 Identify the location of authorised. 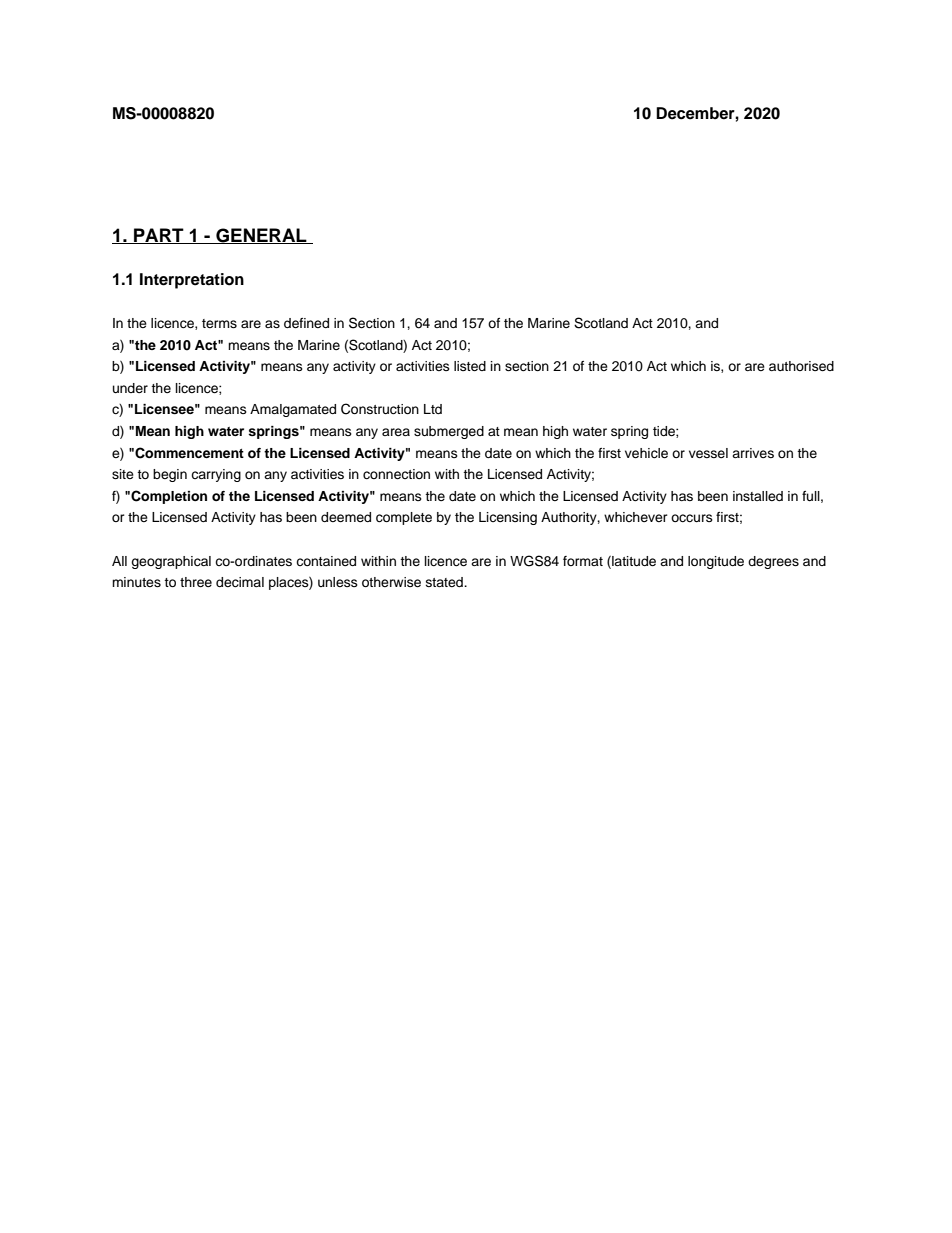
(801, 366).
